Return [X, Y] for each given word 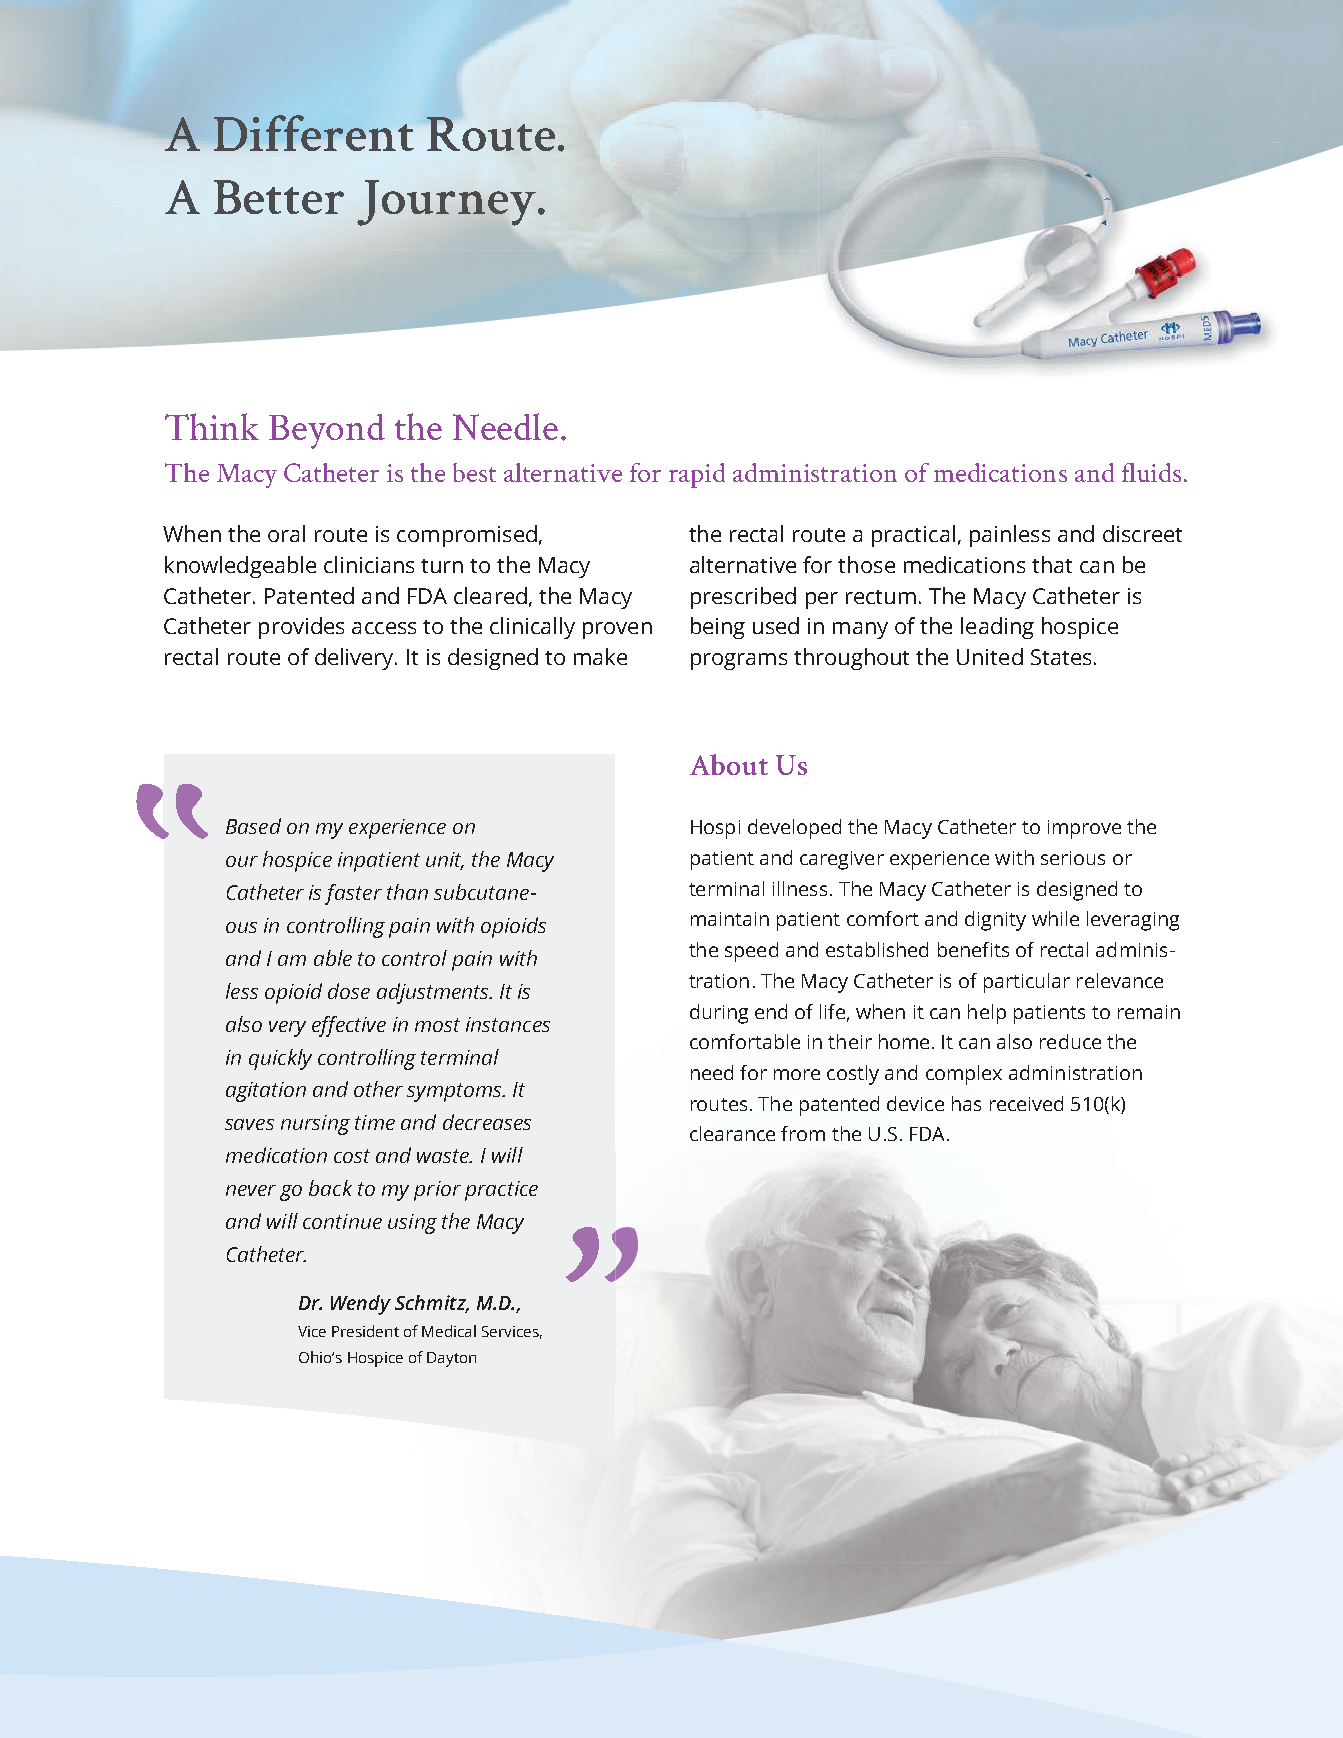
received [1026, 1103]
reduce [1070, 1041]
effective [349, 1026]
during [719, 1014]
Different [314, 133]
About [729, 764]
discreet [1142, 533]
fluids [1151, 472]
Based [253, 826]
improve [1084, 829]
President [365, 1331]
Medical [449, 1331]
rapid [697, 475]
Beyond [327, 431]
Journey [446, 203]
